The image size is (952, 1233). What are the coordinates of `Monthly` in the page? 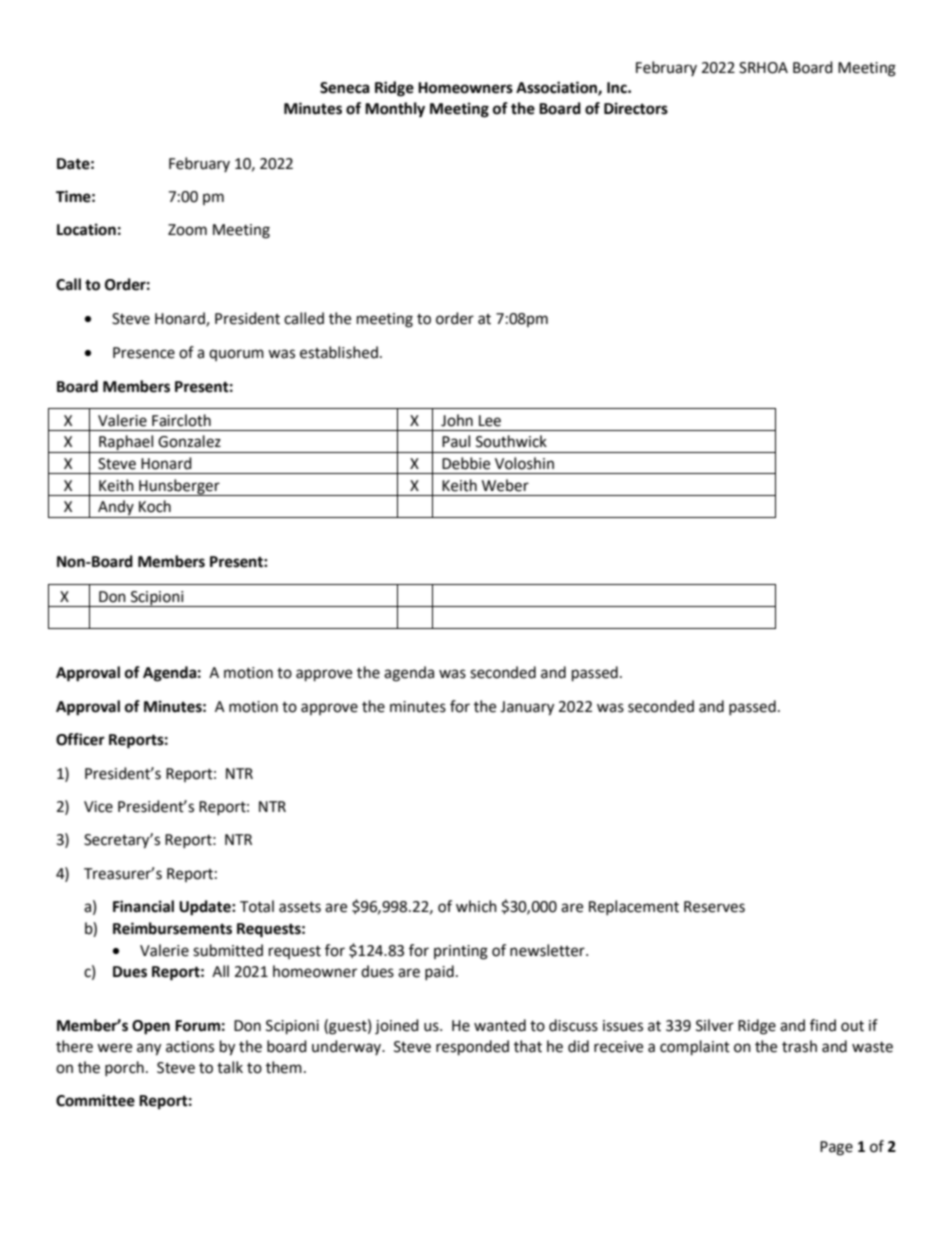 It's located at (395, 110).
